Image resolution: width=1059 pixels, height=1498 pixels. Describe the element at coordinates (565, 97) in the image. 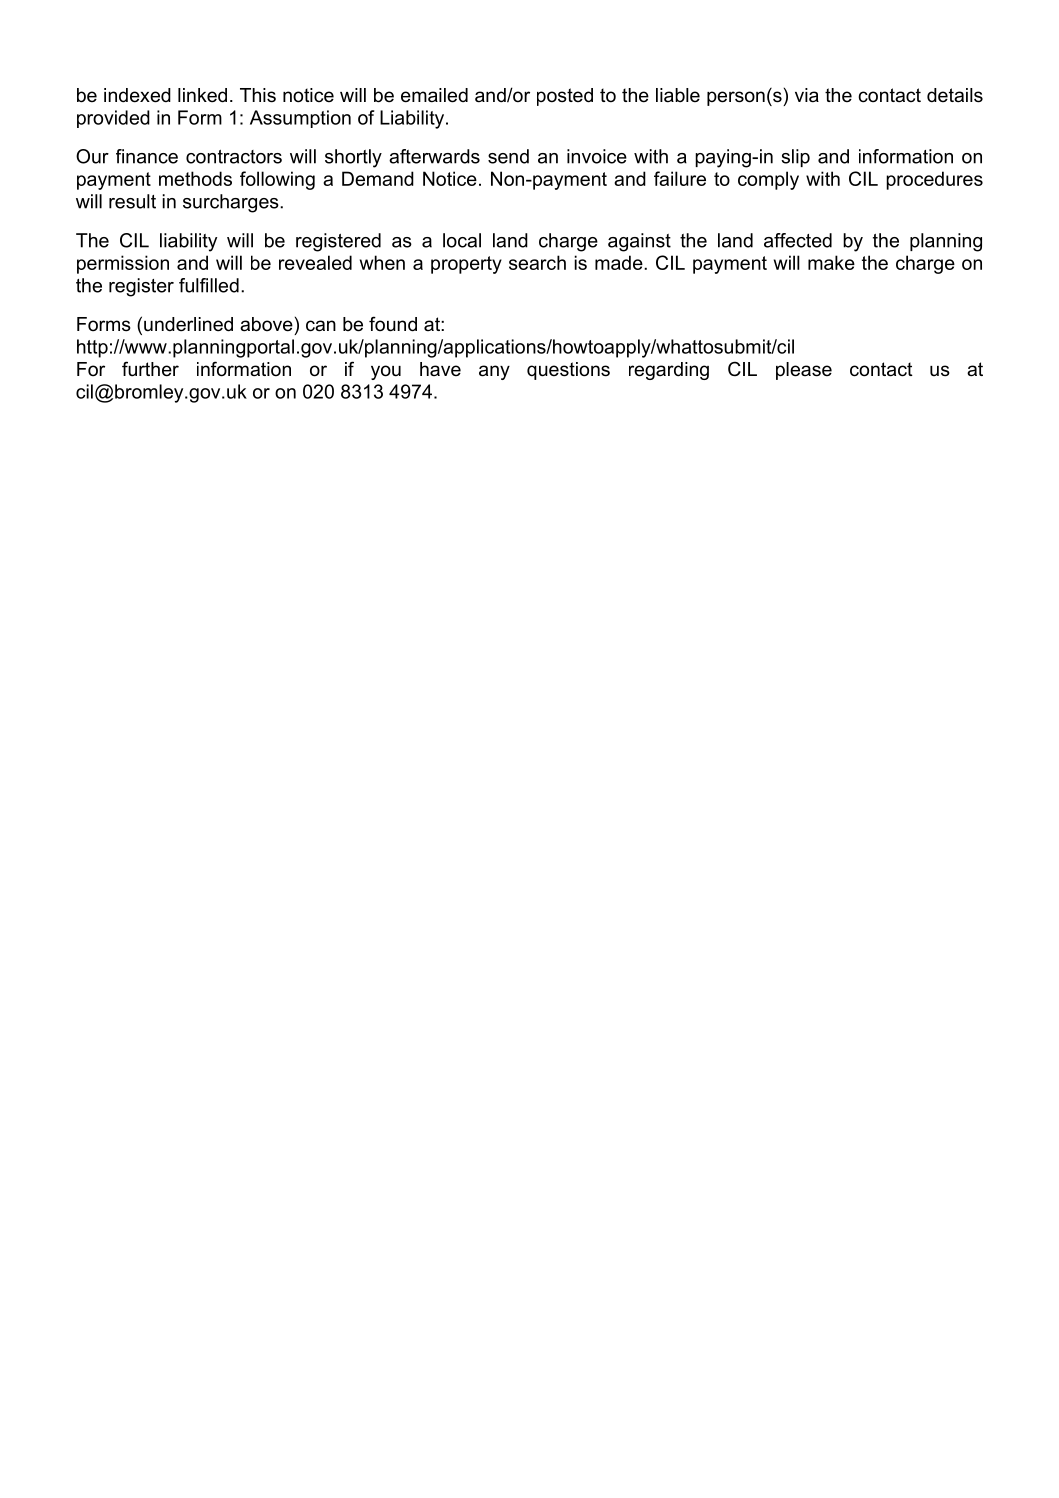

I see `posted` at that location.
